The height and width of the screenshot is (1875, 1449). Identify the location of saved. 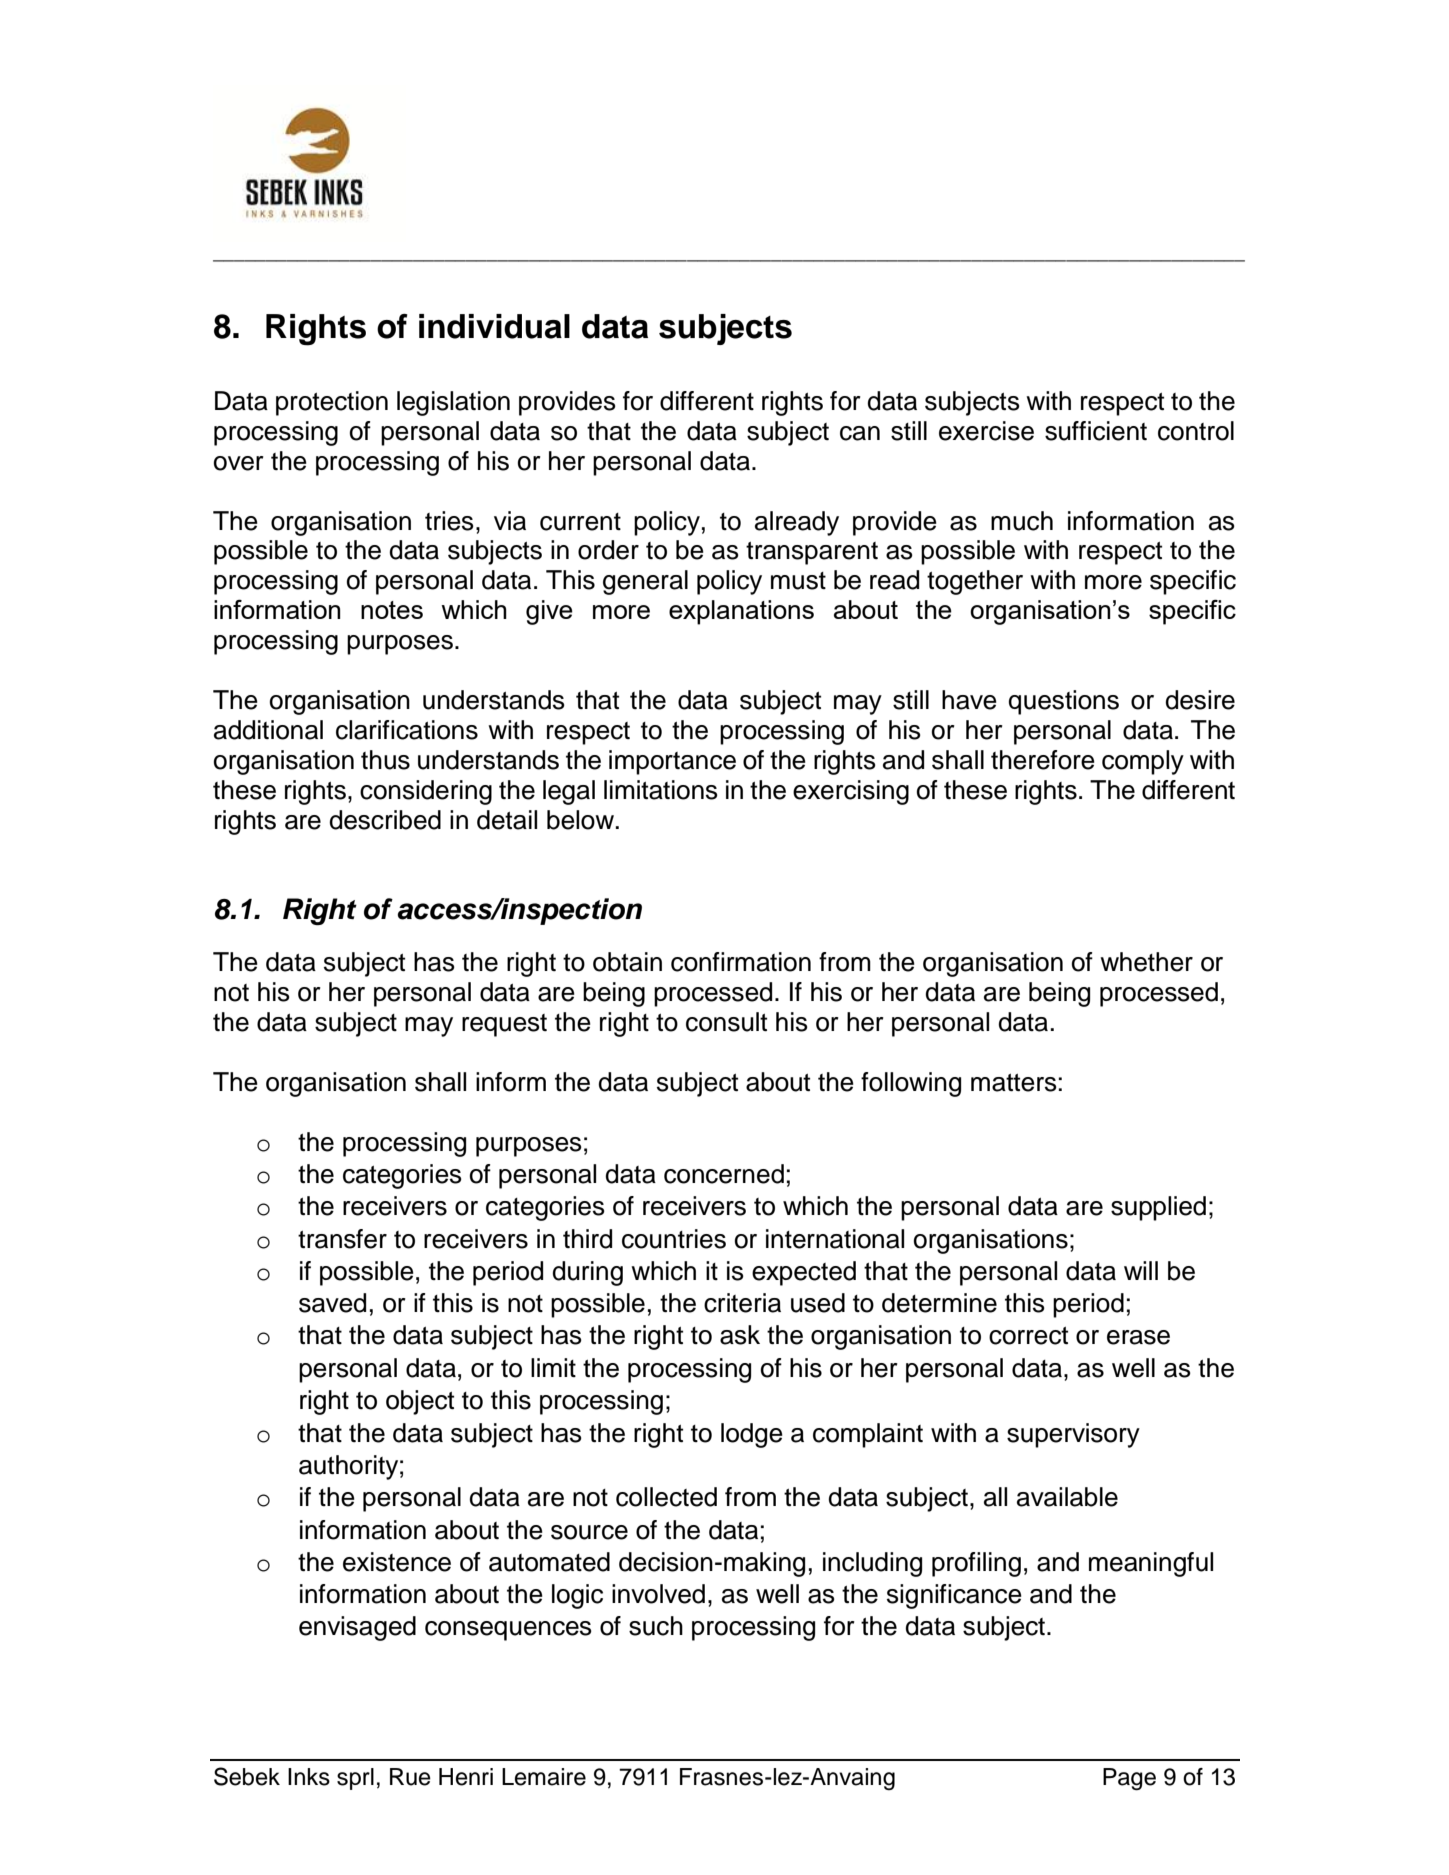
(332, 1303).
